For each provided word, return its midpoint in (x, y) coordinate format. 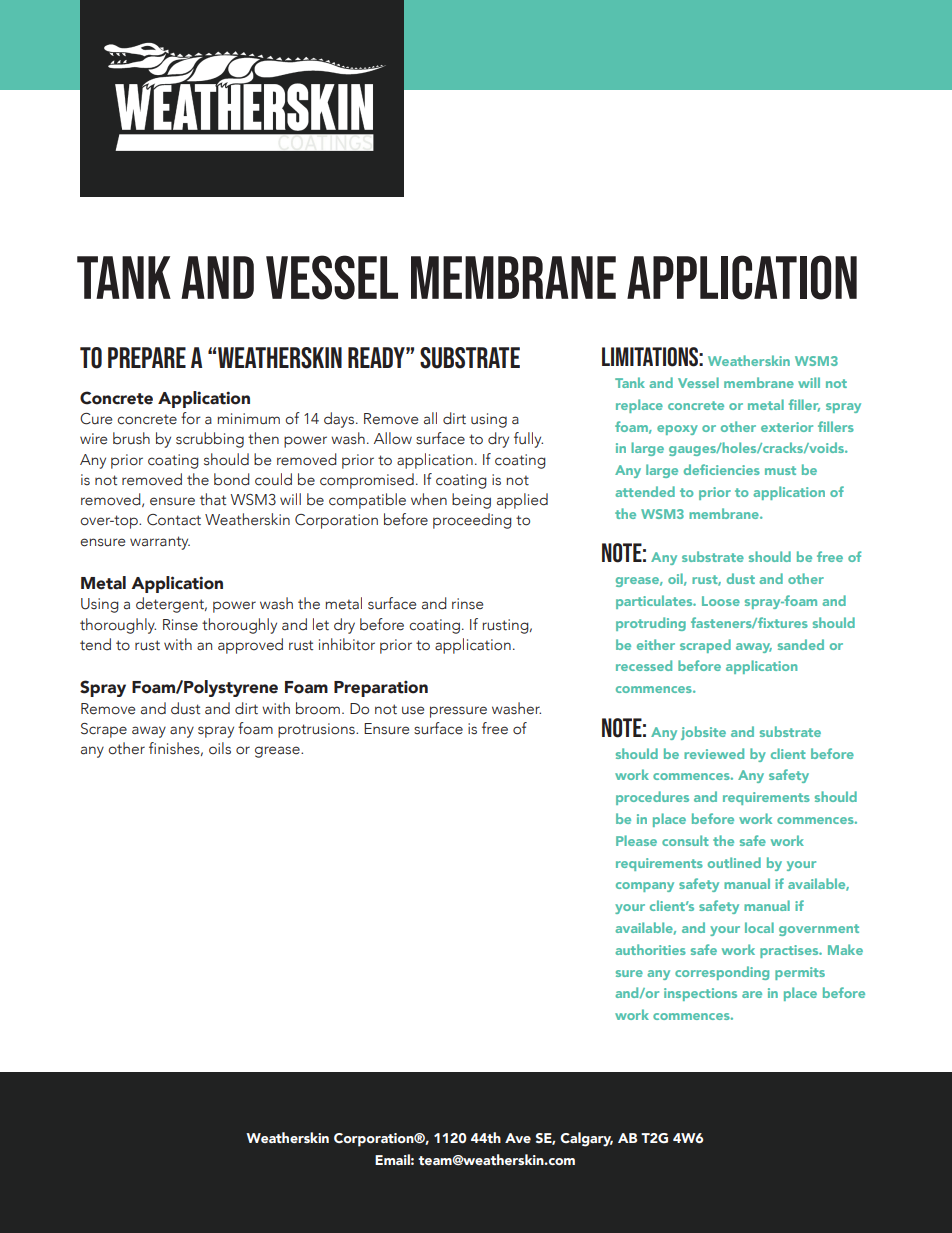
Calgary (586, 1139)
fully (528, 440)
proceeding (472, 521)
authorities (650, 949)
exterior (787, 427)
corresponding (722, 973)
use (413, 710)
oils (220, 748)
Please (636, 840)
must (780, 470)
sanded (801, 644)
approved (250, 646)
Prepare (147, 357)
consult (685, 840)
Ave (518, 1138)
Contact (174, 520)
